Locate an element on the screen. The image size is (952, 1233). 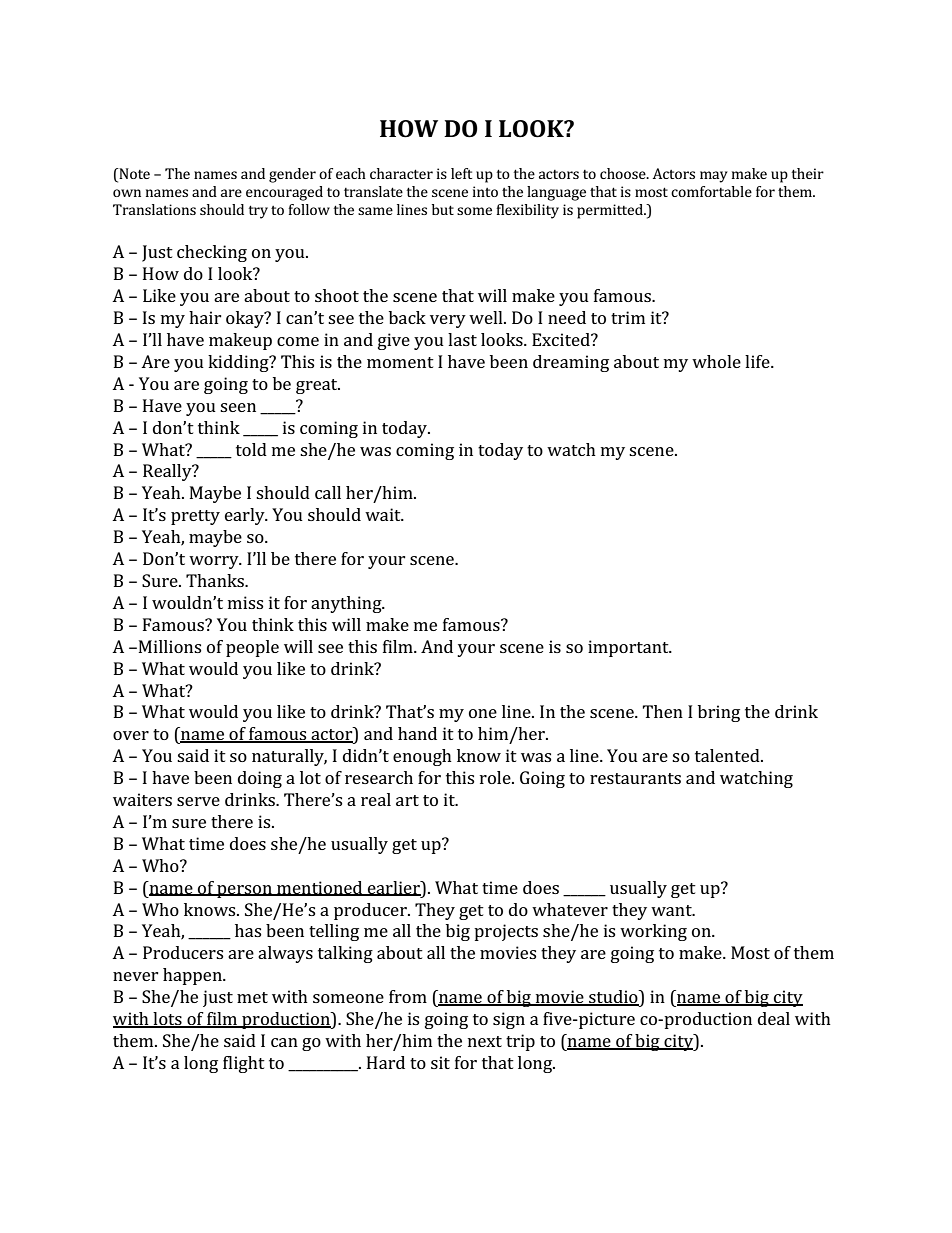
try is located at coordinates (258, 212).
